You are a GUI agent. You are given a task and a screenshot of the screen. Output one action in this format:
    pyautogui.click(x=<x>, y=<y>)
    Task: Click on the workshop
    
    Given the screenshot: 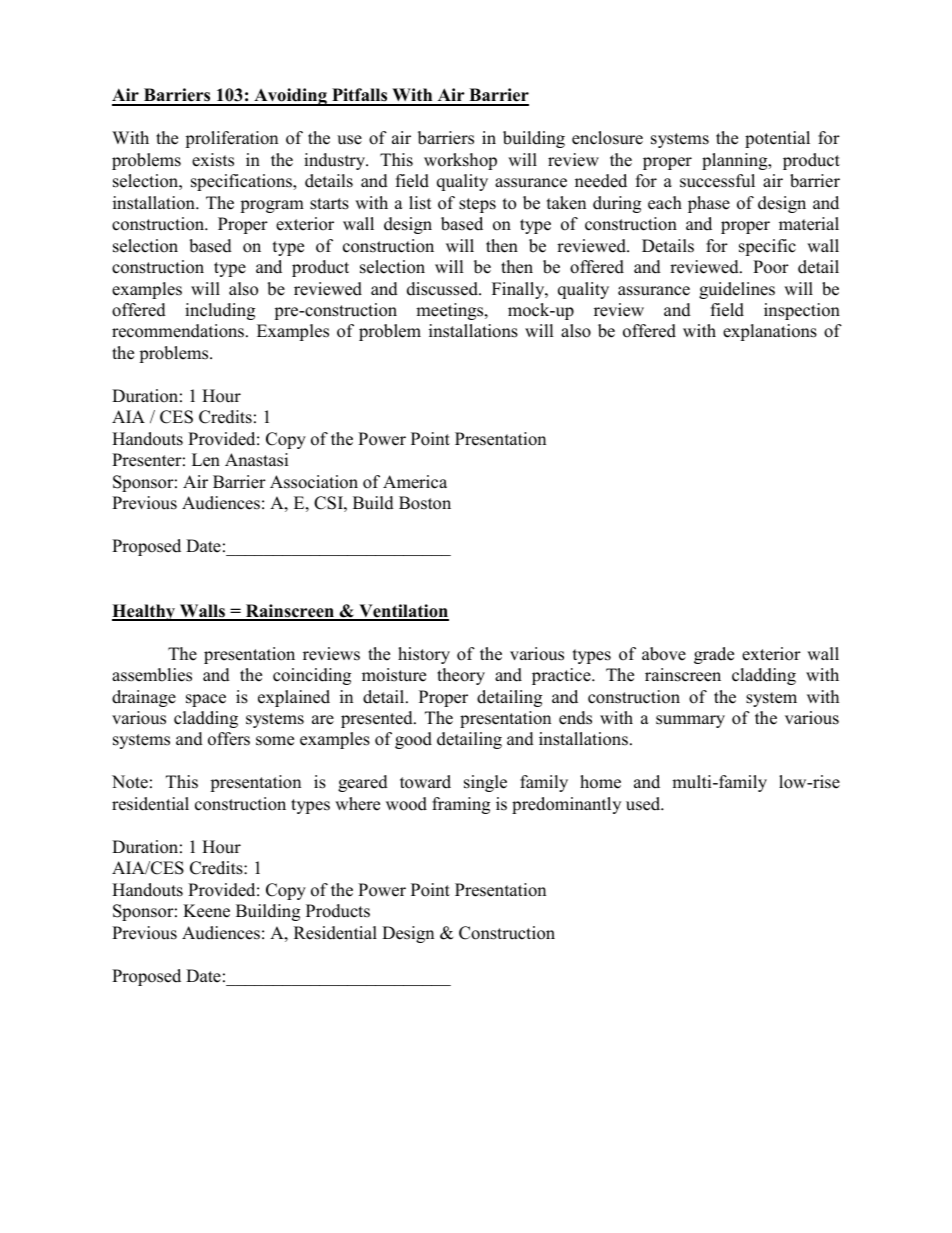 What is the action you would take?
    pyautogui.click(x=460, y=161)
